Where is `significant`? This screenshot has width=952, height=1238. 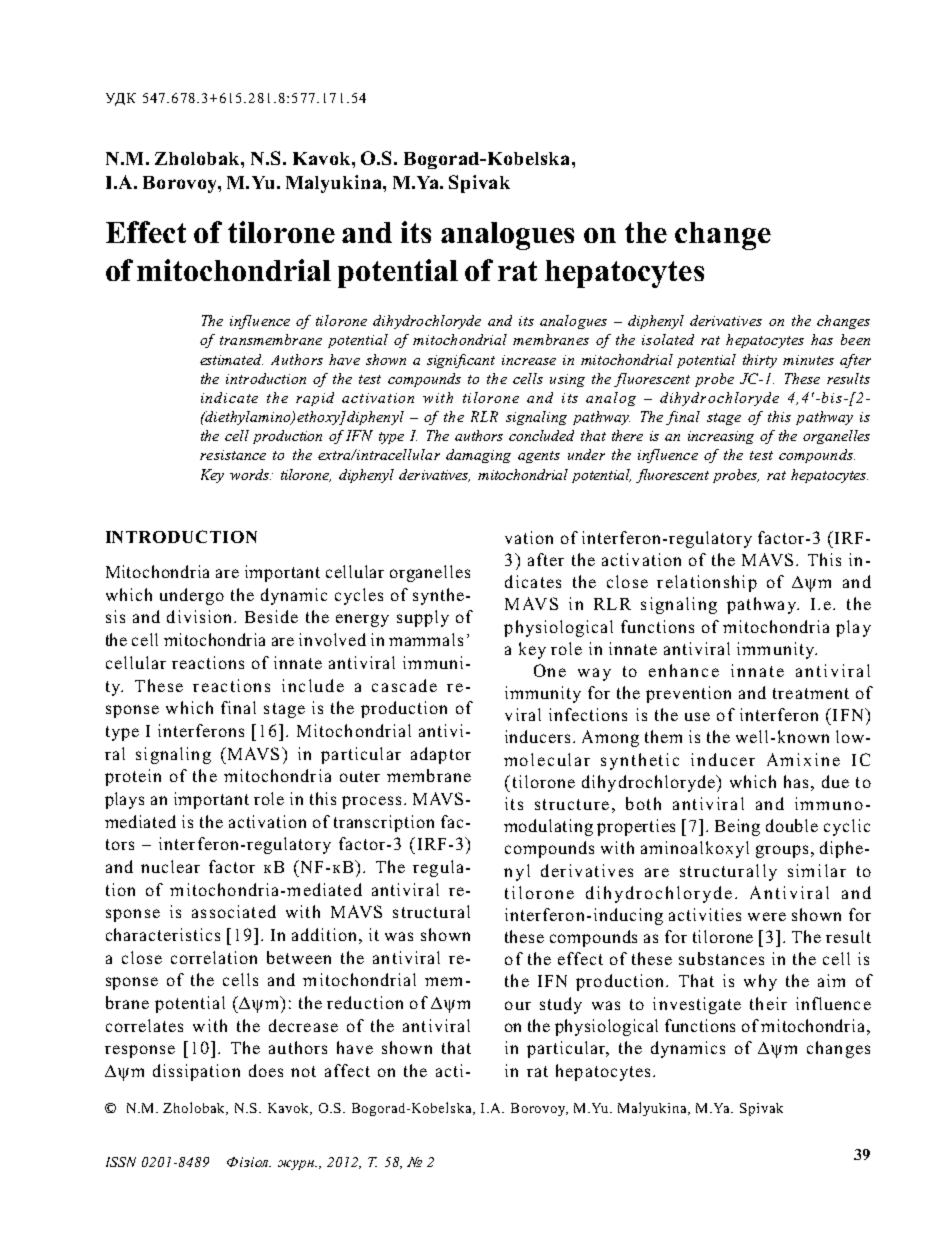
significant is located at coordinates (461, 361).
